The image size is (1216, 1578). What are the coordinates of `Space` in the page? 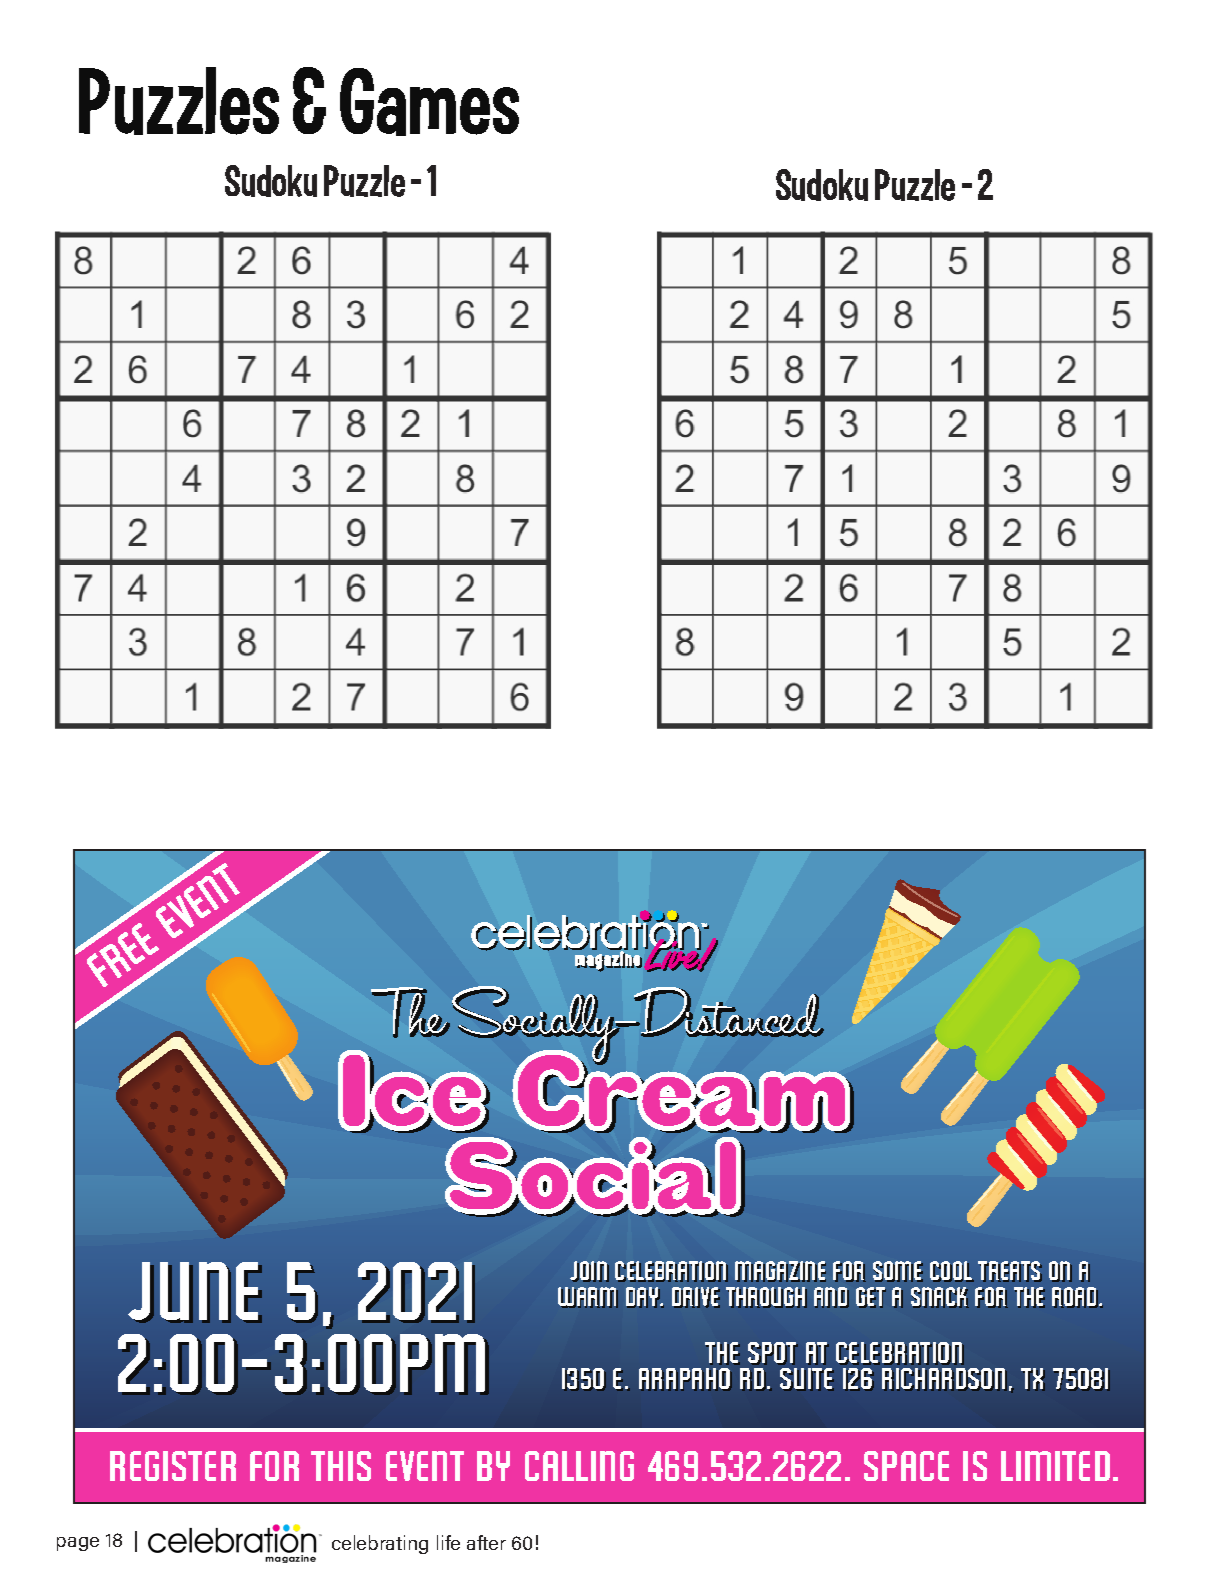 It's located at (906, 1466).
